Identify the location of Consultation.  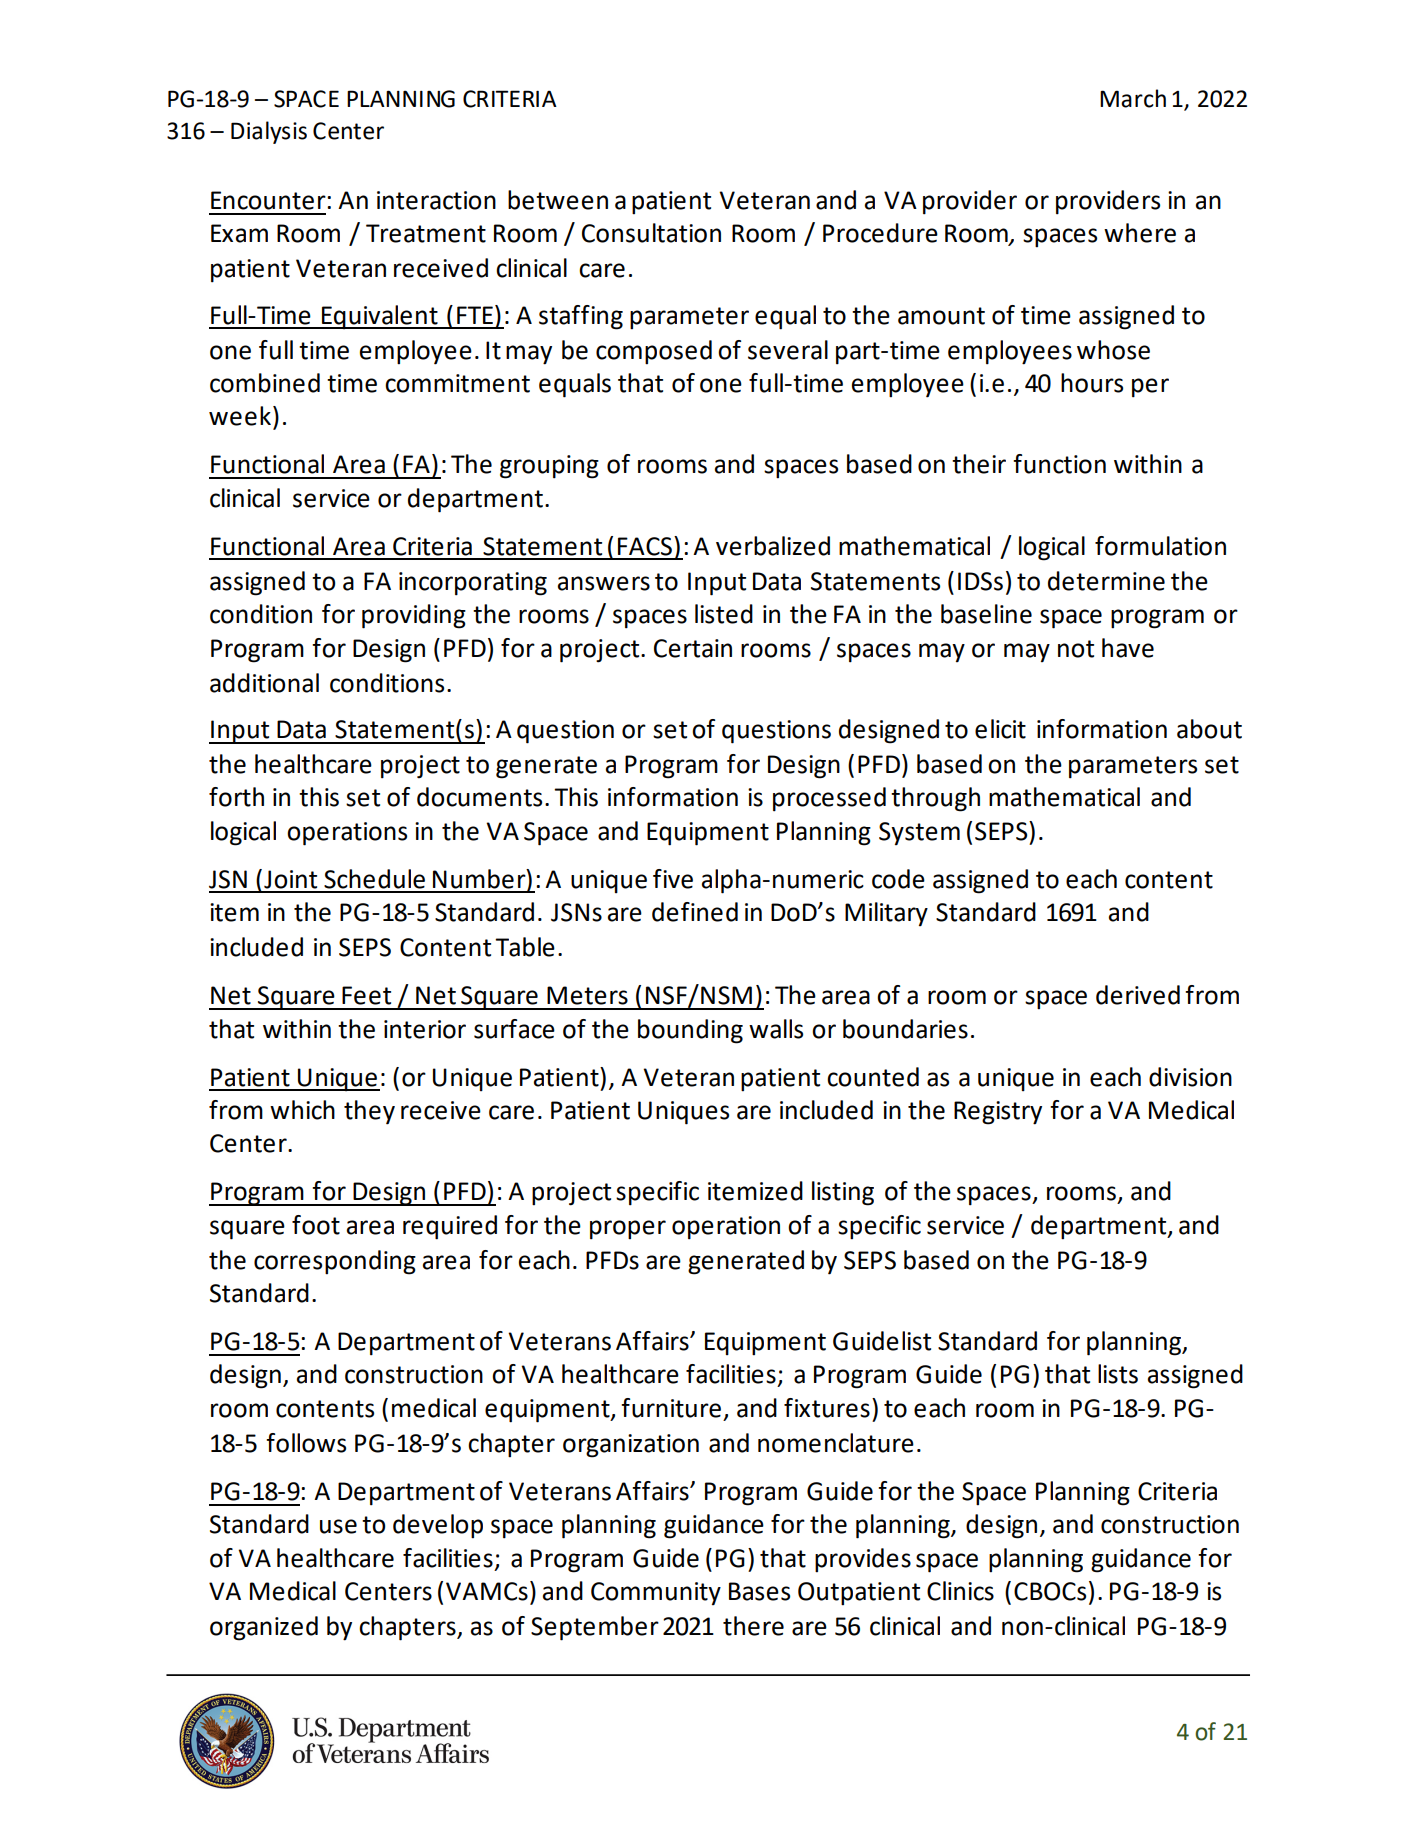
(651, 233).
